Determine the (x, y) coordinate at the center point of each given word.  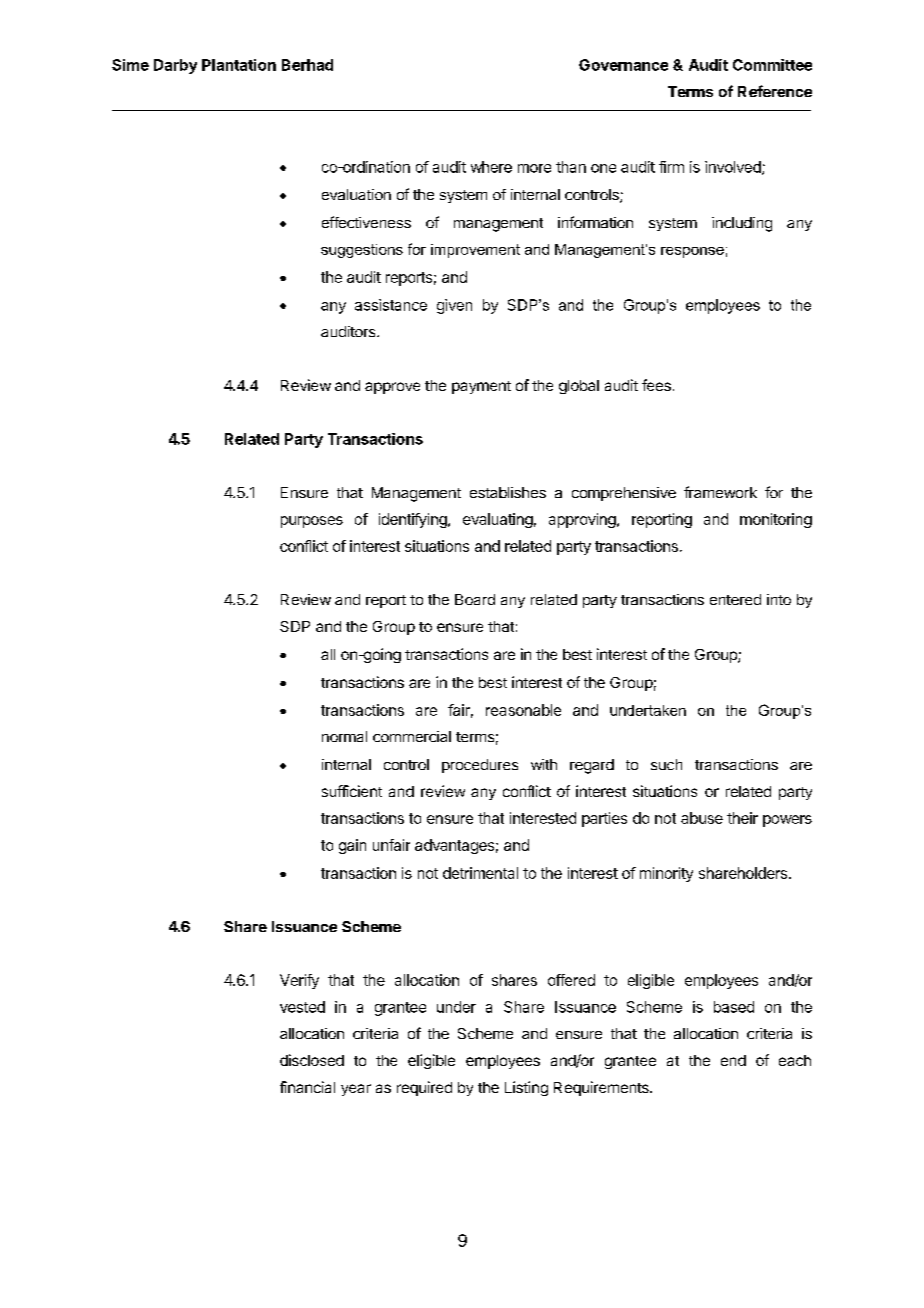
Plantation (239, 65)
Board (475, 599)
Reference (775, 91)
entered (735, 599)
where (491, 167)
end (733, 1060)
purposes (312, 522)
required (424, 1088)
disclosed (312, 1060)
